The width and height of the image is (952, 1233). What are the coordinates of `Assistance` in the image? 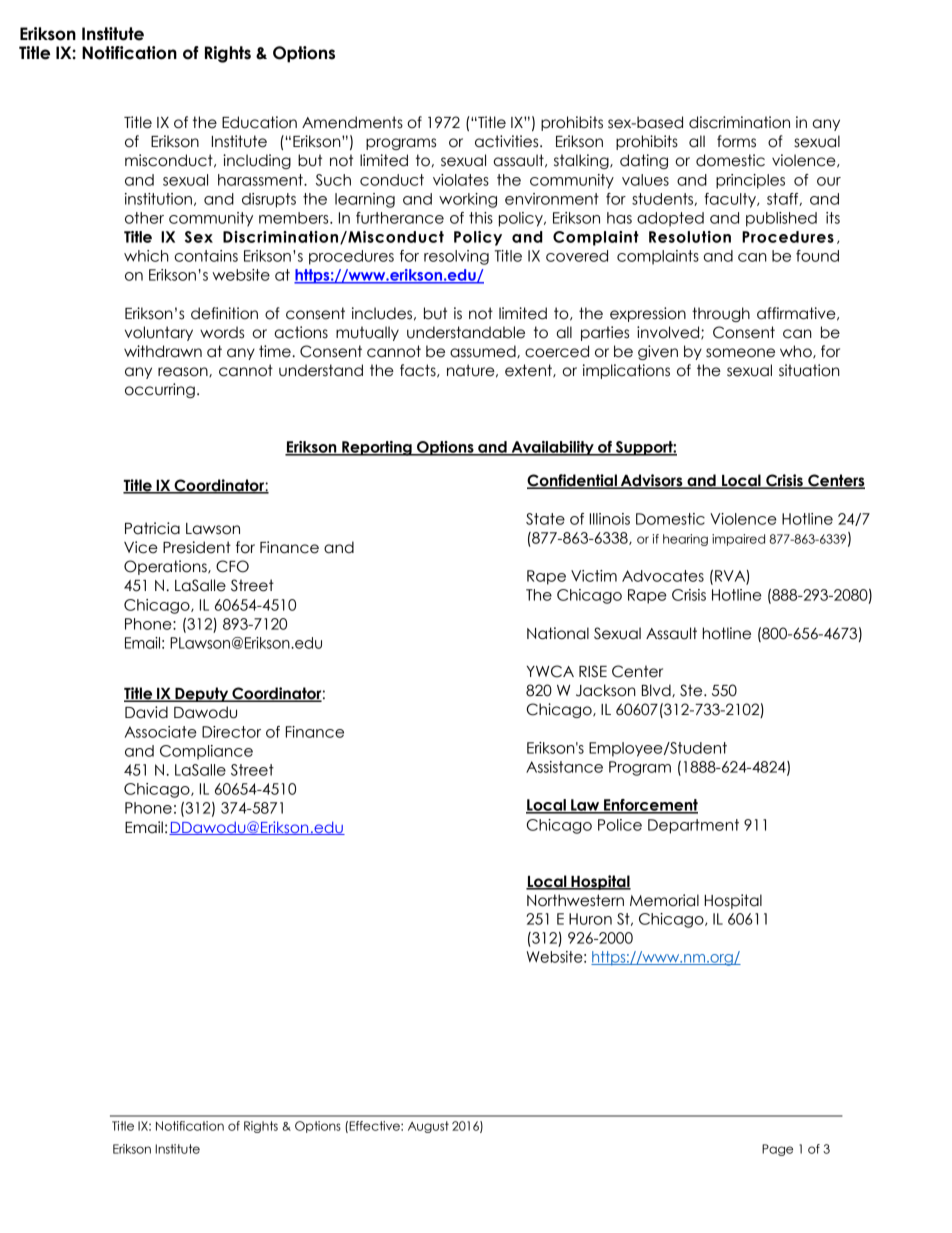 It's located at (564, 767).
